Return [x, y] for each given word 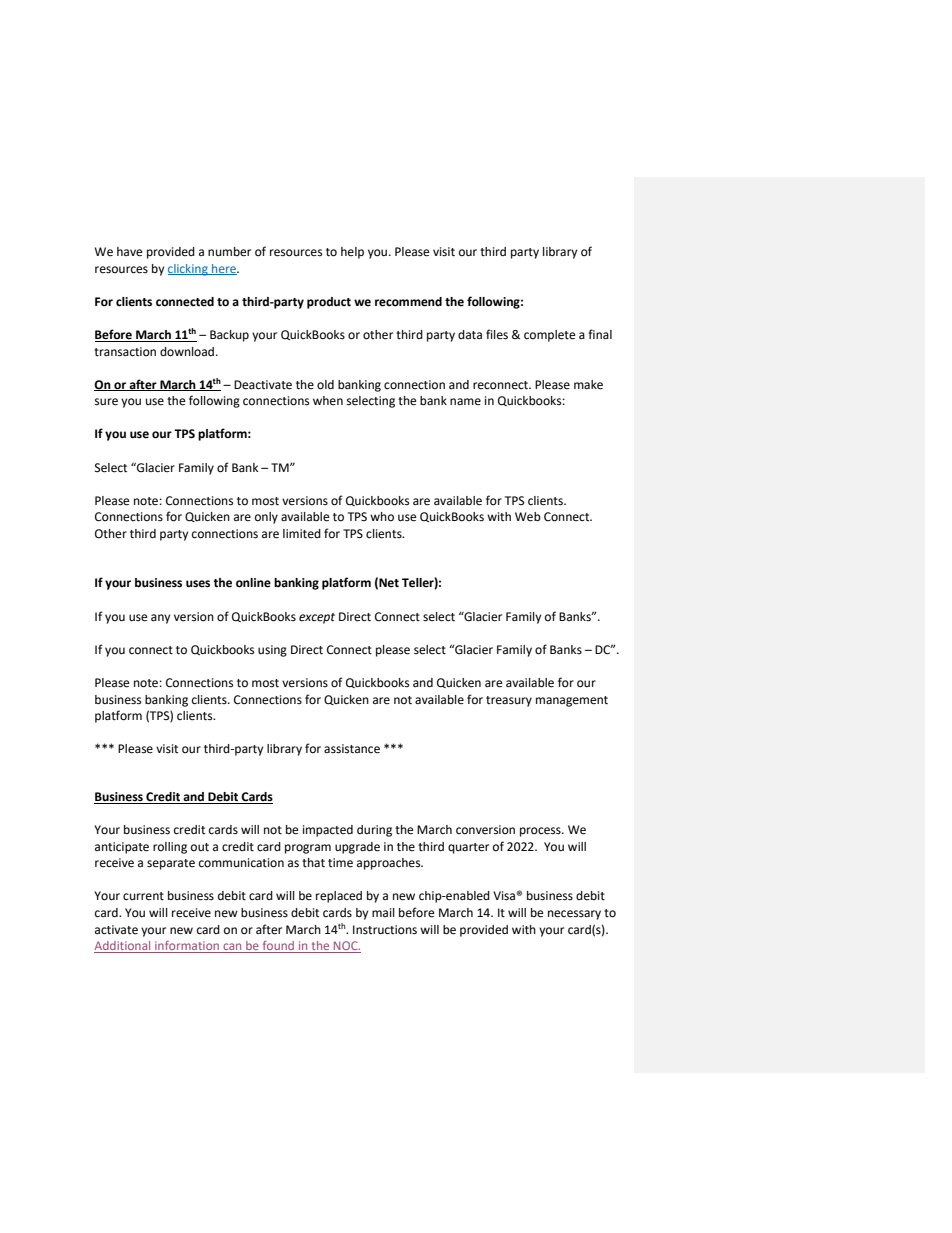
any [160, 619]
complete [549, 336]
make [588, 385]
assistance [352, 749]
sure [106, 402]
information [187, 947]
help [352, 253]
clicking [189, 270]
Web [528, 517]
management [572, 701]
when [328, 400]
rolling [170, 848]
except [317, 618]
